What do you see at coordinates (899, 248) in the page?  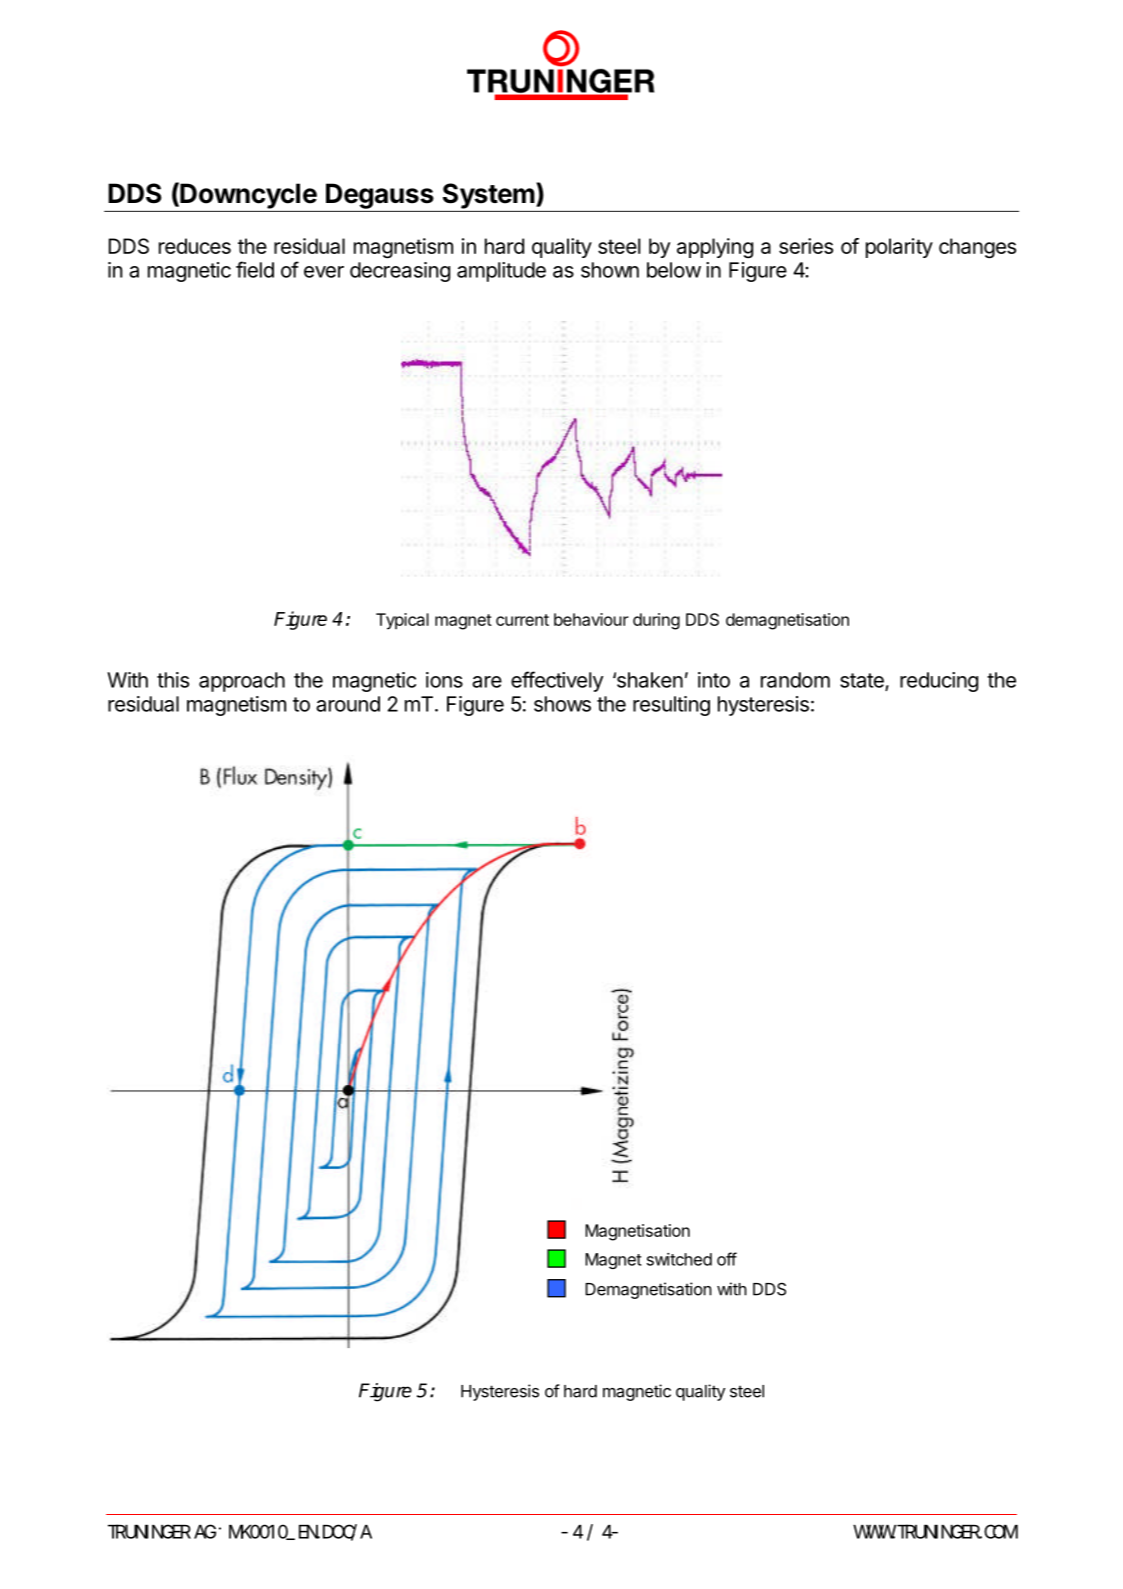 I see `polarity` at bounding box center [899, 248].
